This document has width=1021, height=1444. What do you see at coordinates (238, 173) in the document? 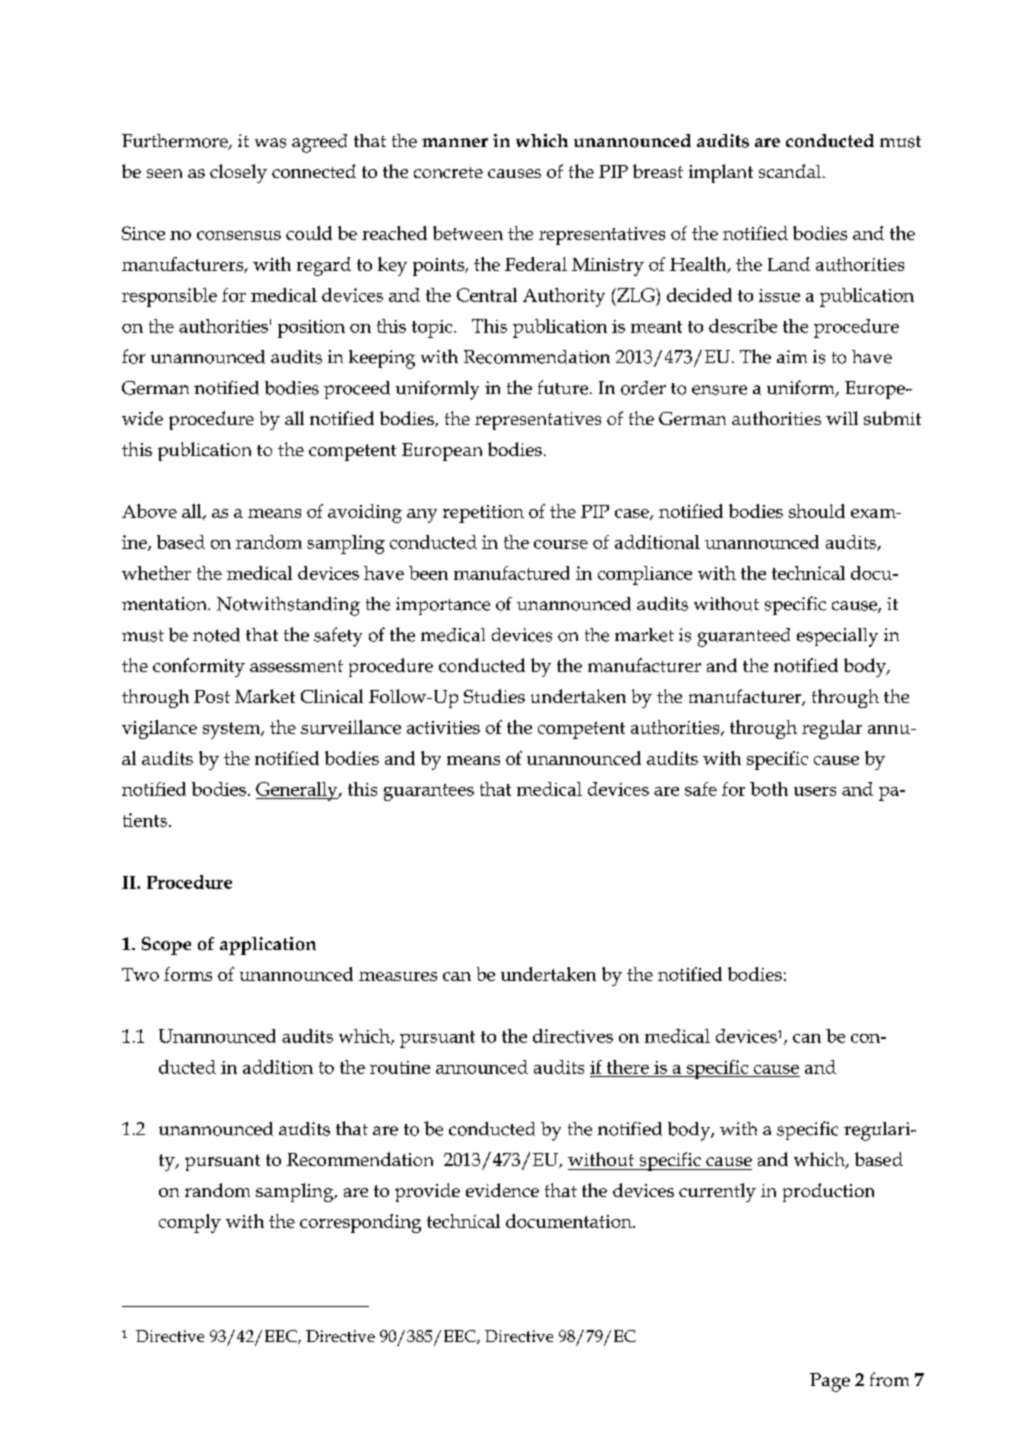
I see `closely` at bounding box center [238, 173].
